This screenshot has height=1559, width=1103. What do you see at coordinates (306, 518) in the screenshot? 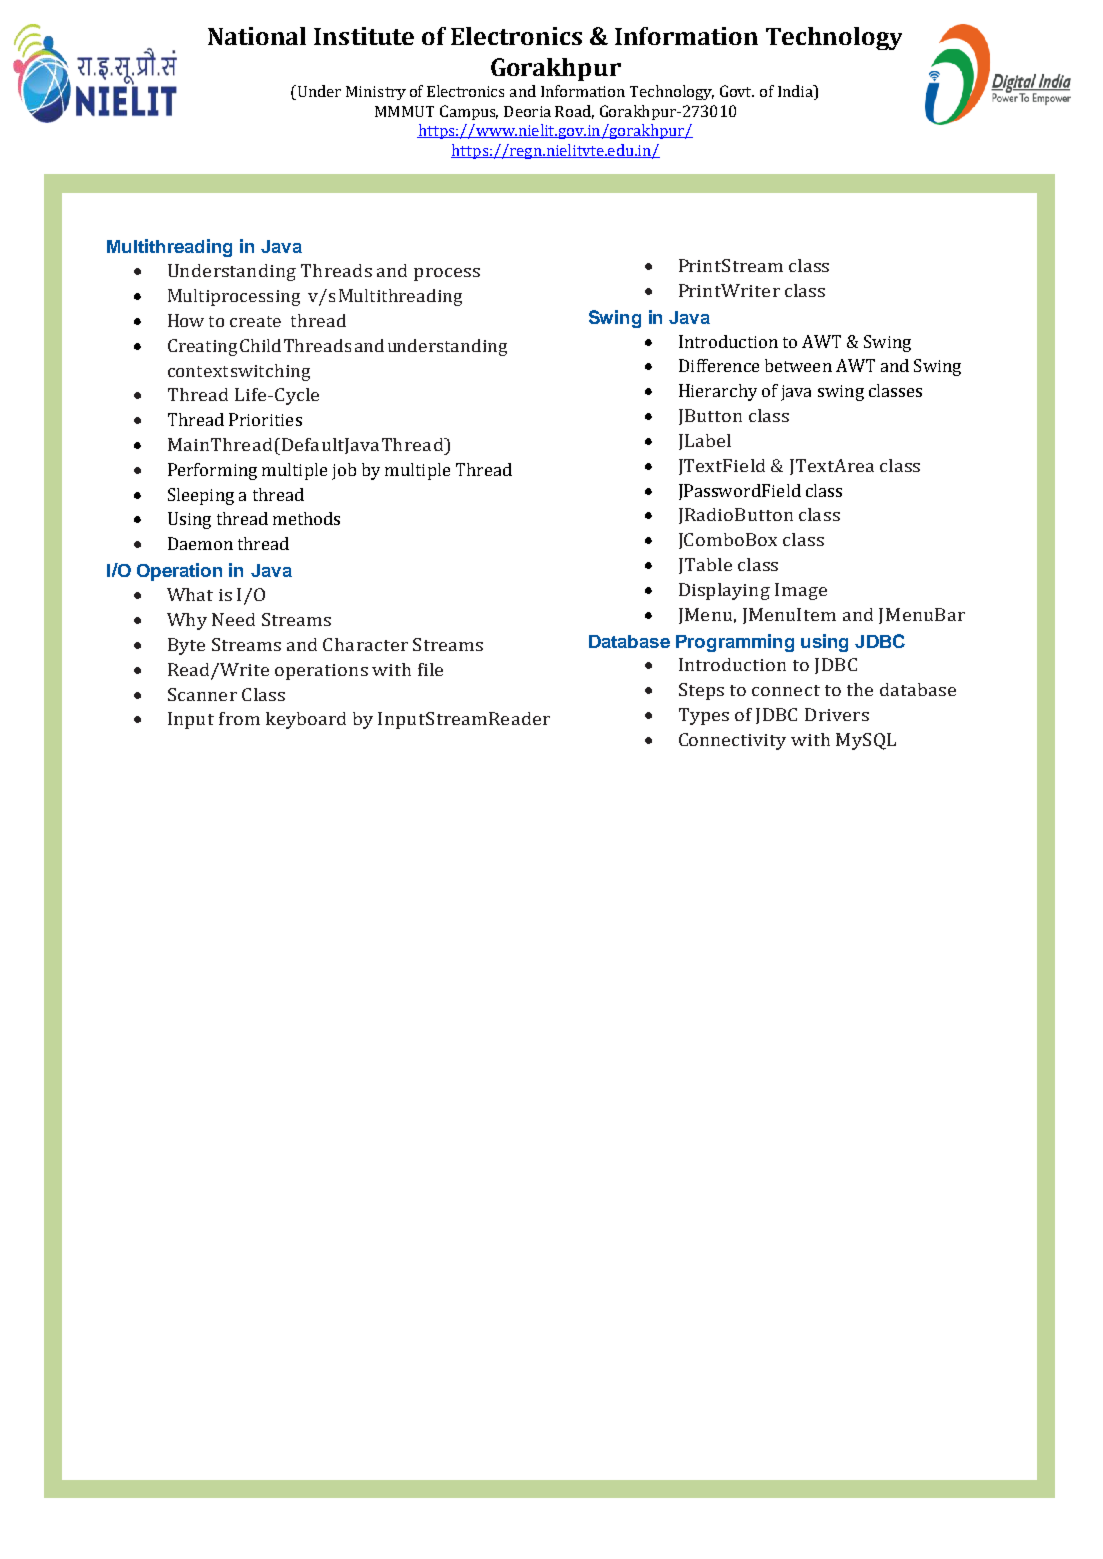
I see `methods` at bounding box center [306, 518].
